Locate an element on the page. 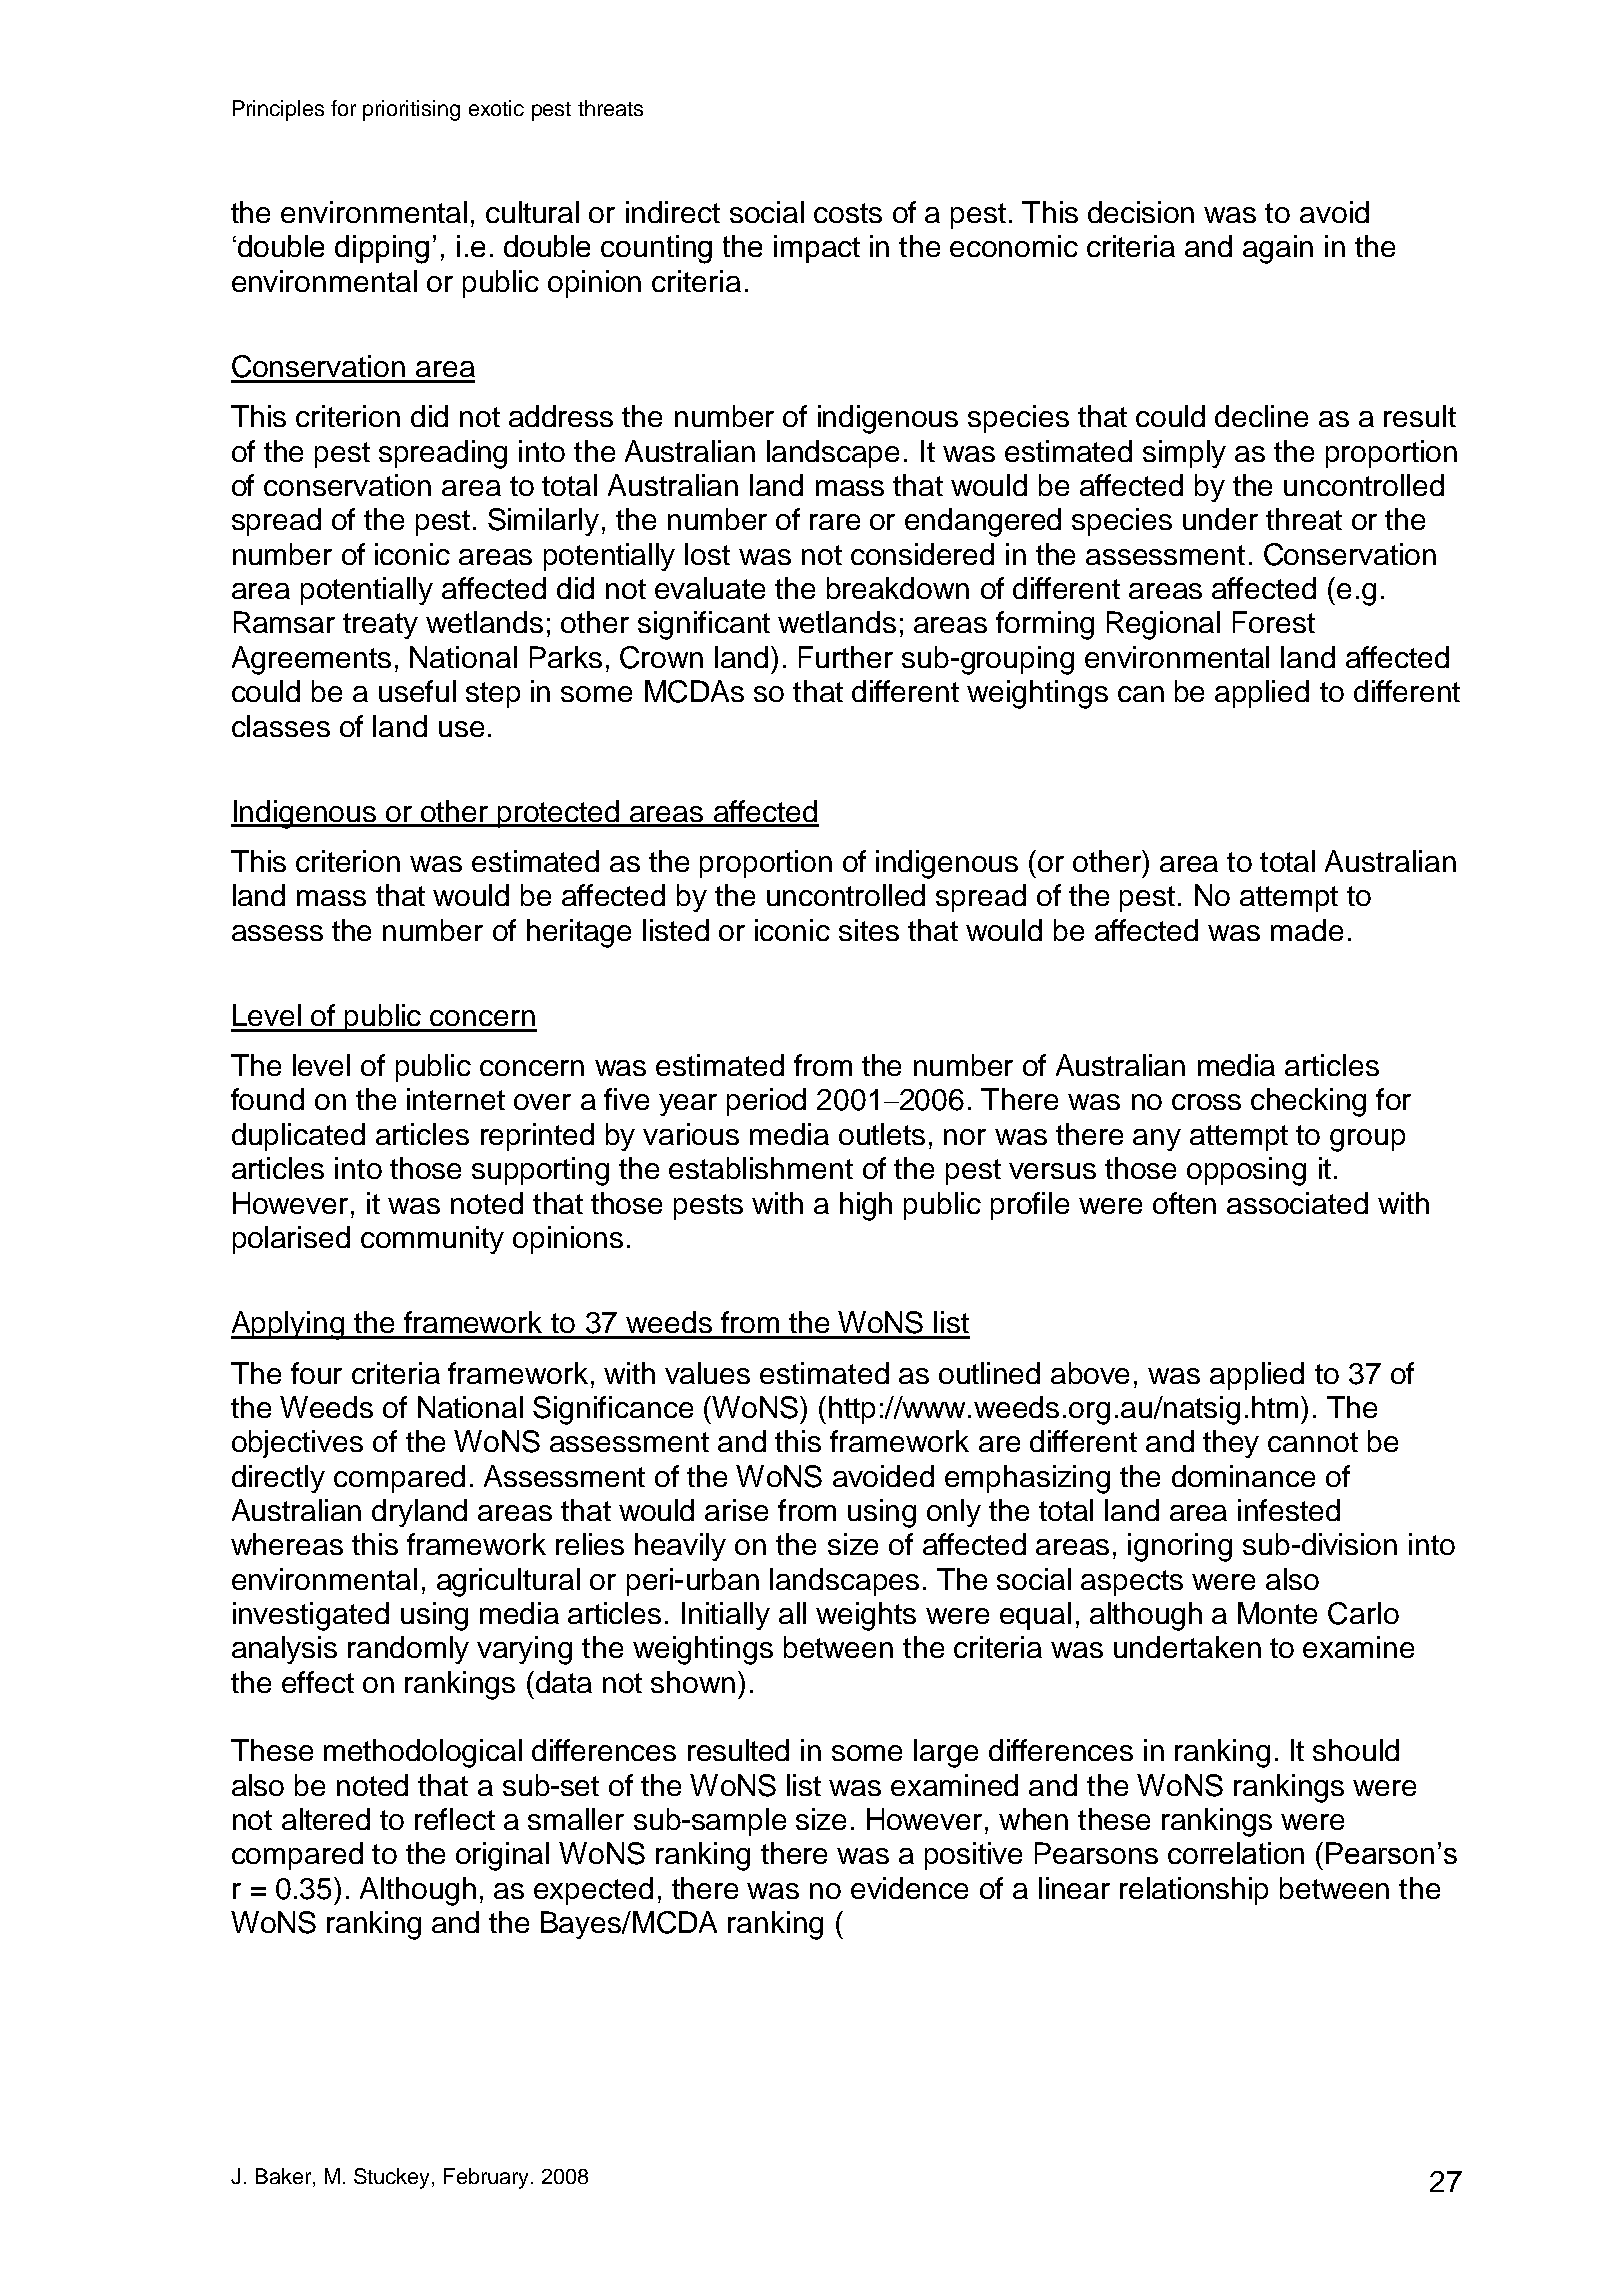  relationship is located at coordinates (1194, 1891).
